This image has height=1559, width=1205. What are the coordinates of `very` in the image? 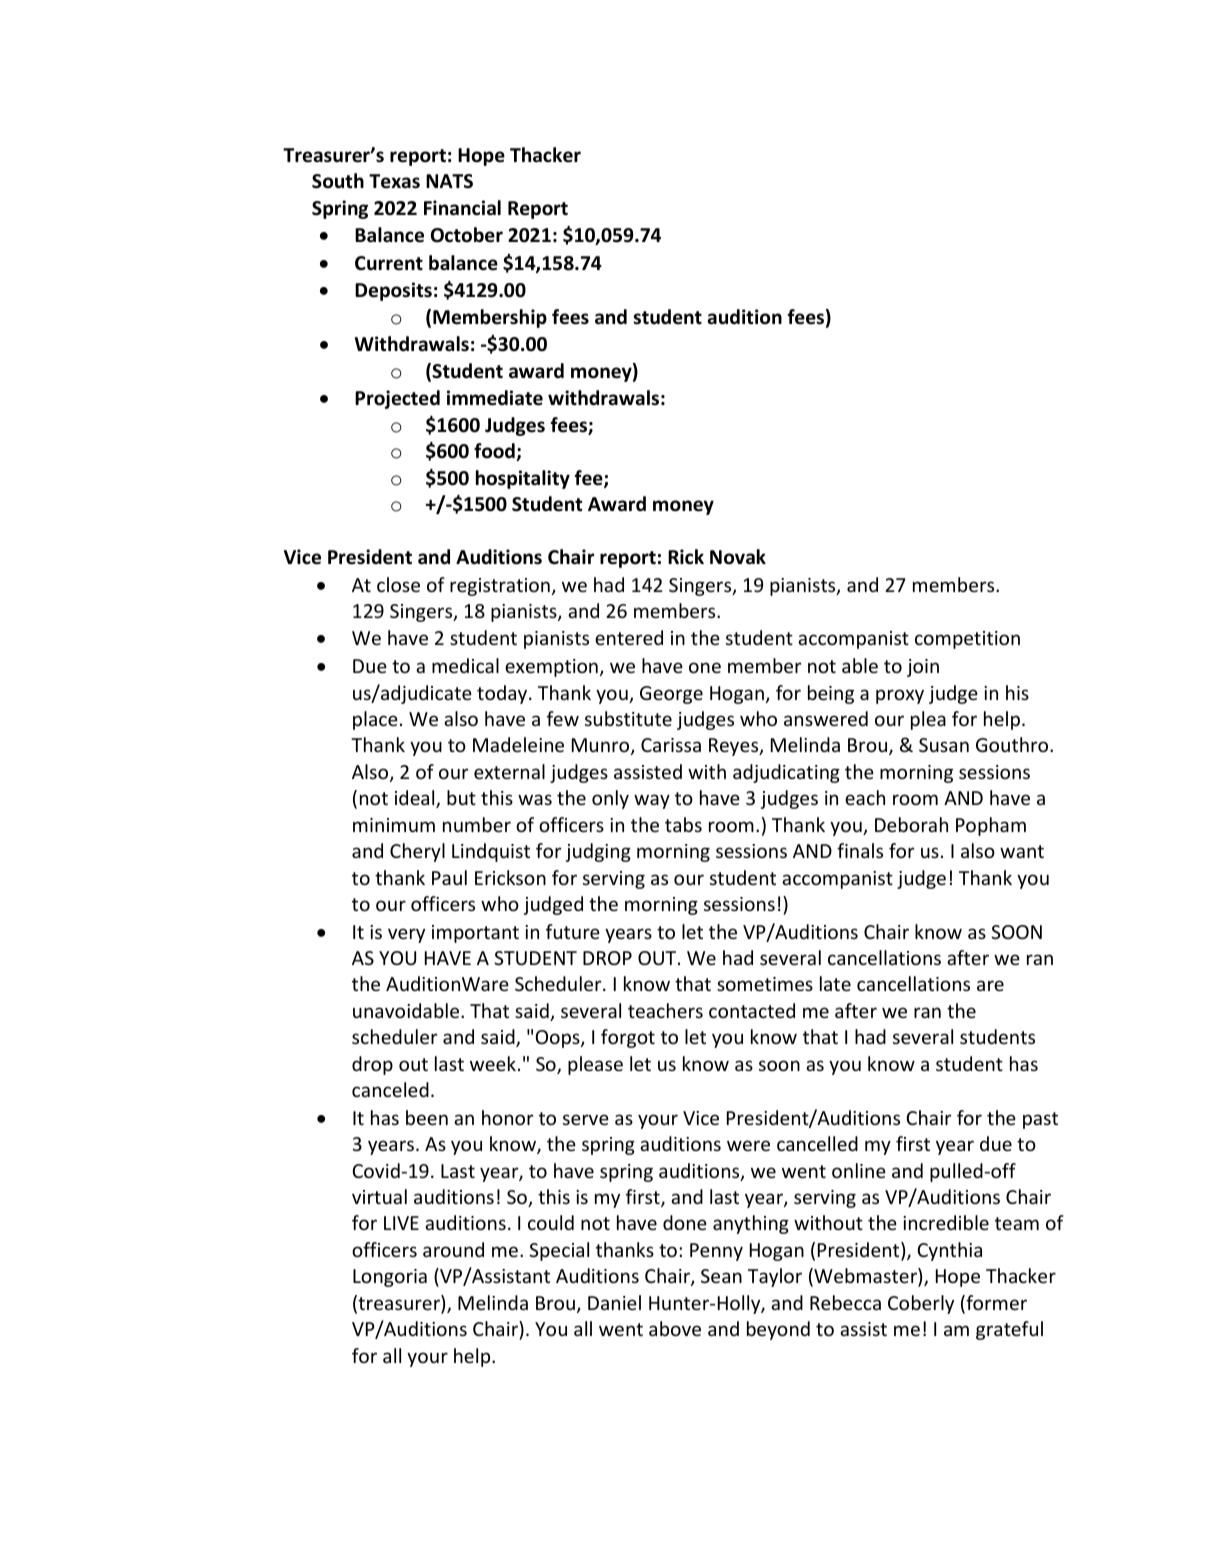 It's located at (406, 935).
